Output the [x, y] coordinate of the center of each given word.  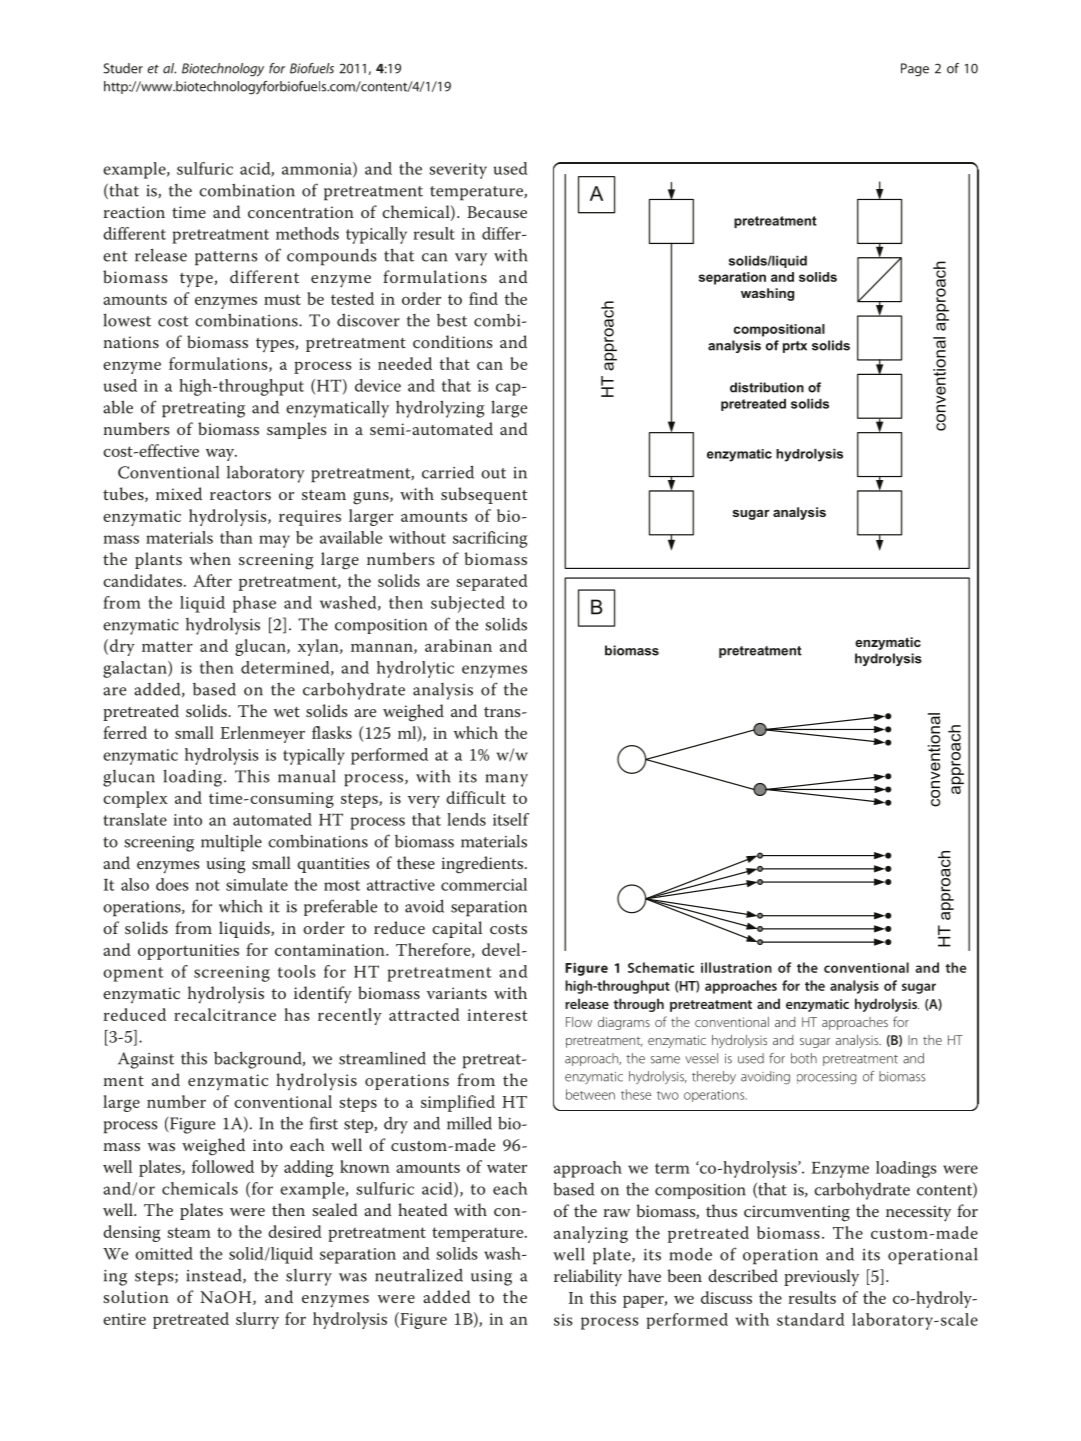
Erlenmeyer [262, 734]
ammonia [318, 169]
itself [511, 819]
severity [458, 171]
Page [915, 70]
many [507, 780]
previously [821, 1278]
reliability [588, 1278]
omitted [164, 1253]
